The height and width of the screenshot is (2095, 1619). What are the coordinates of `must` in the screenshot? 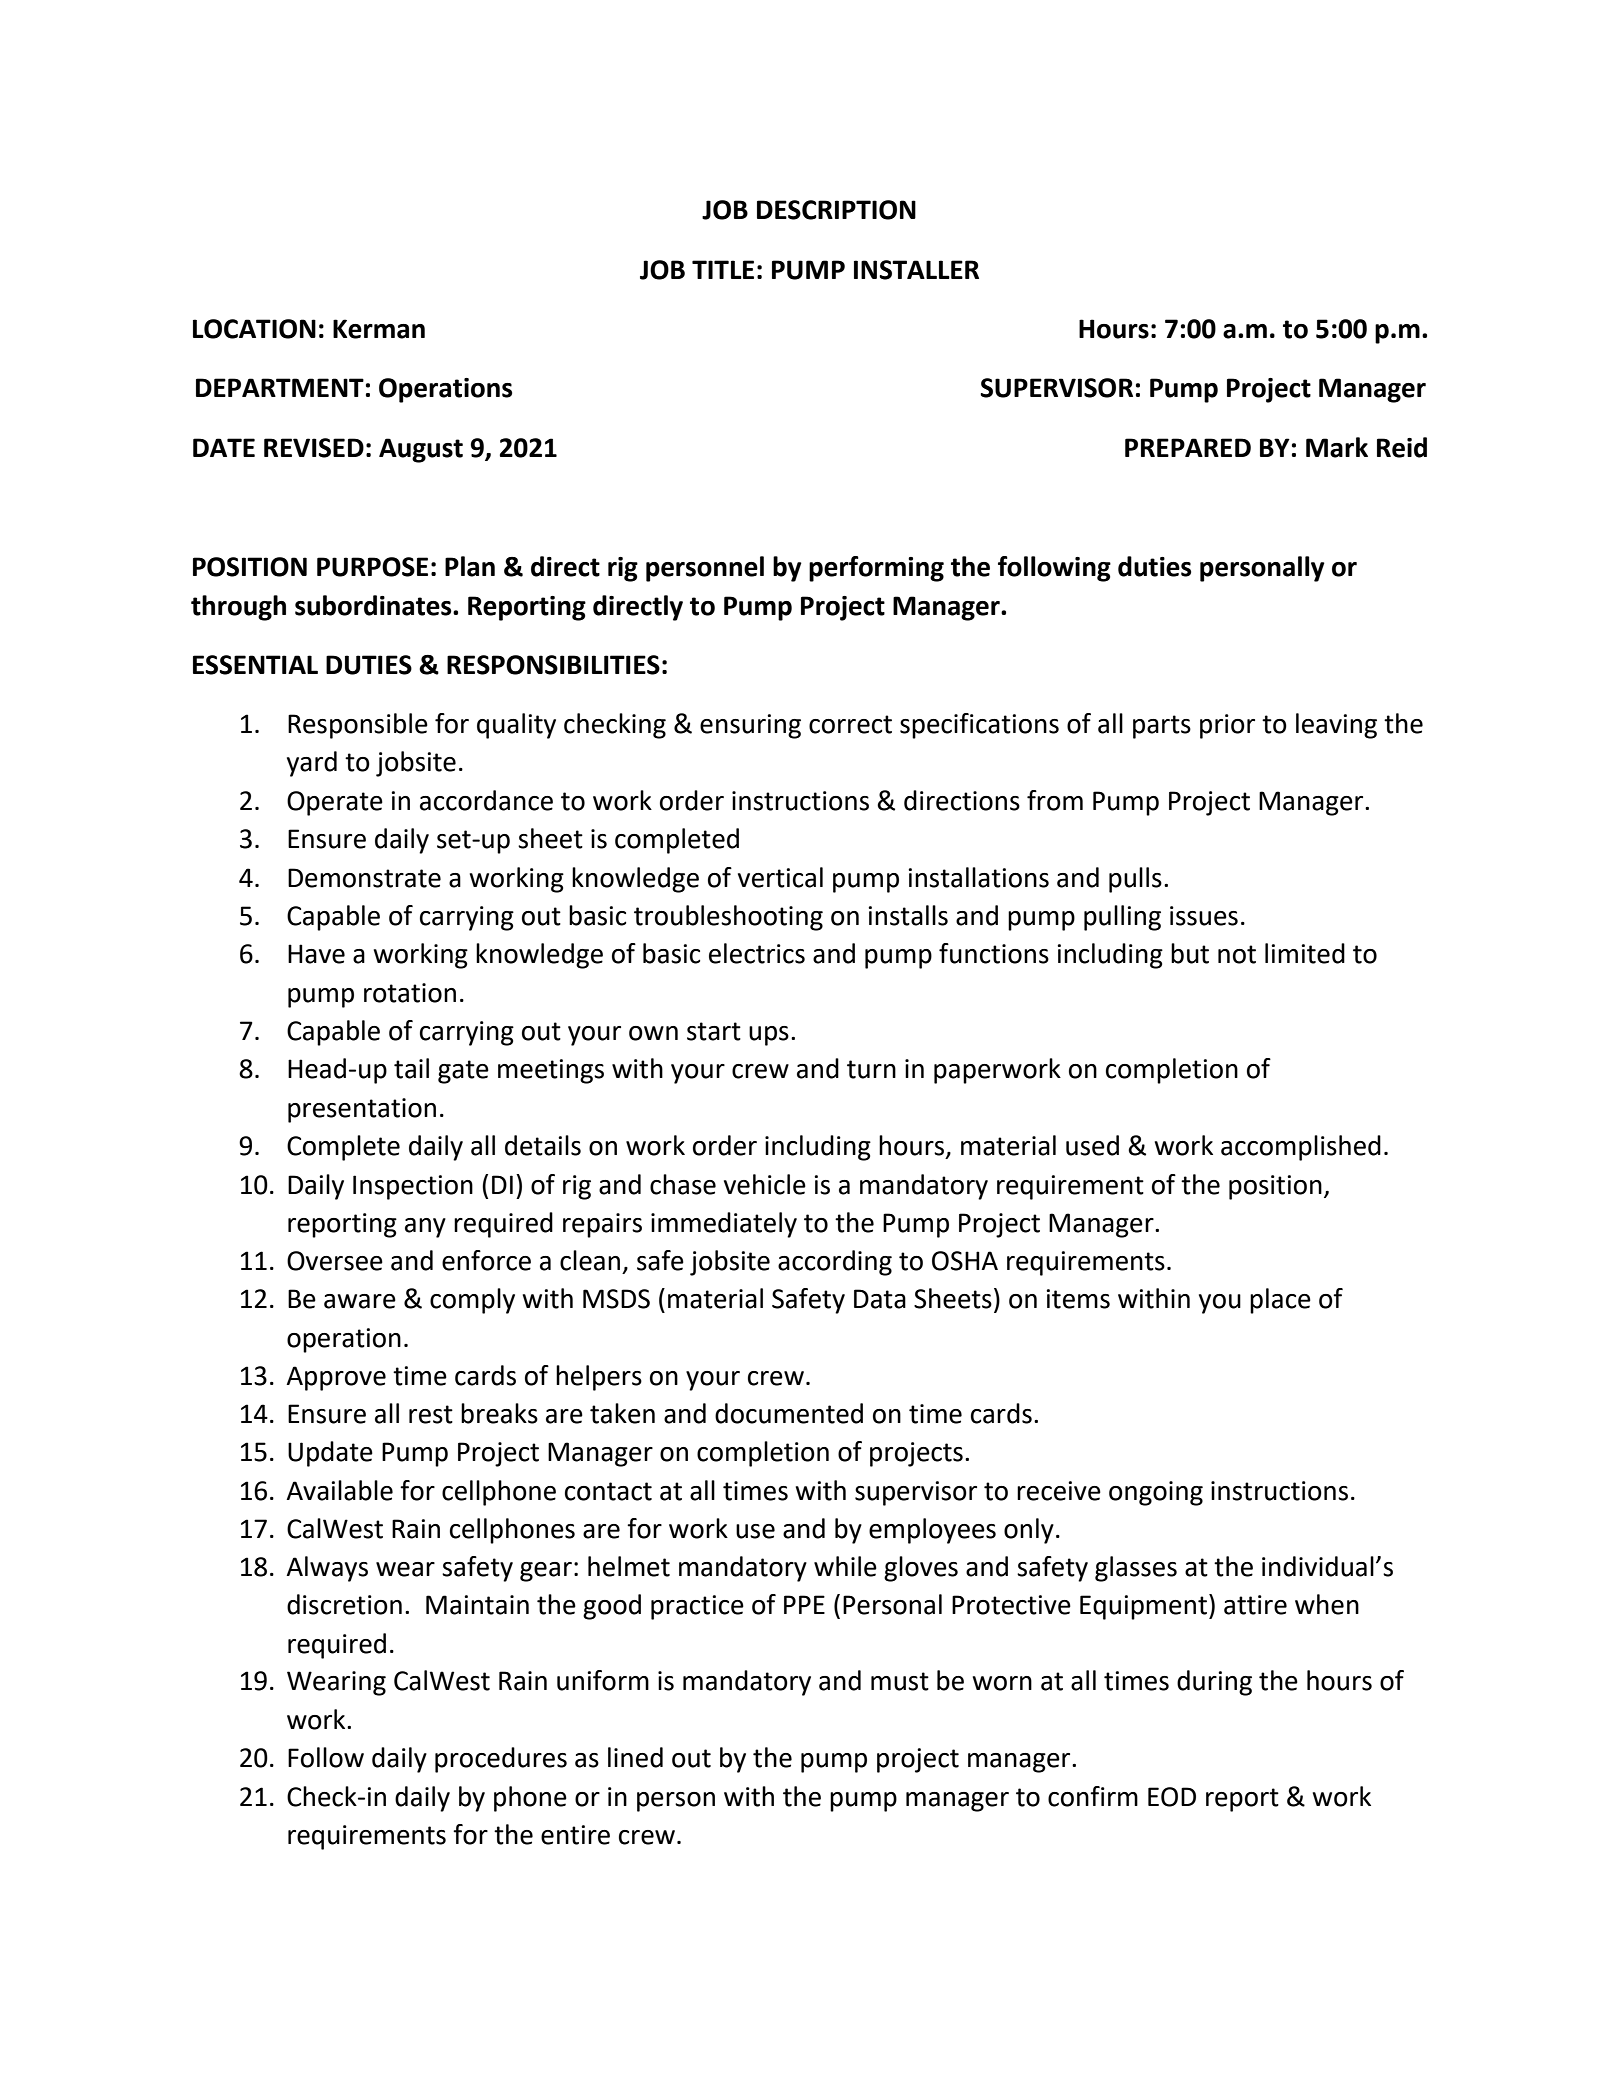 It's located at (900, 1681).
